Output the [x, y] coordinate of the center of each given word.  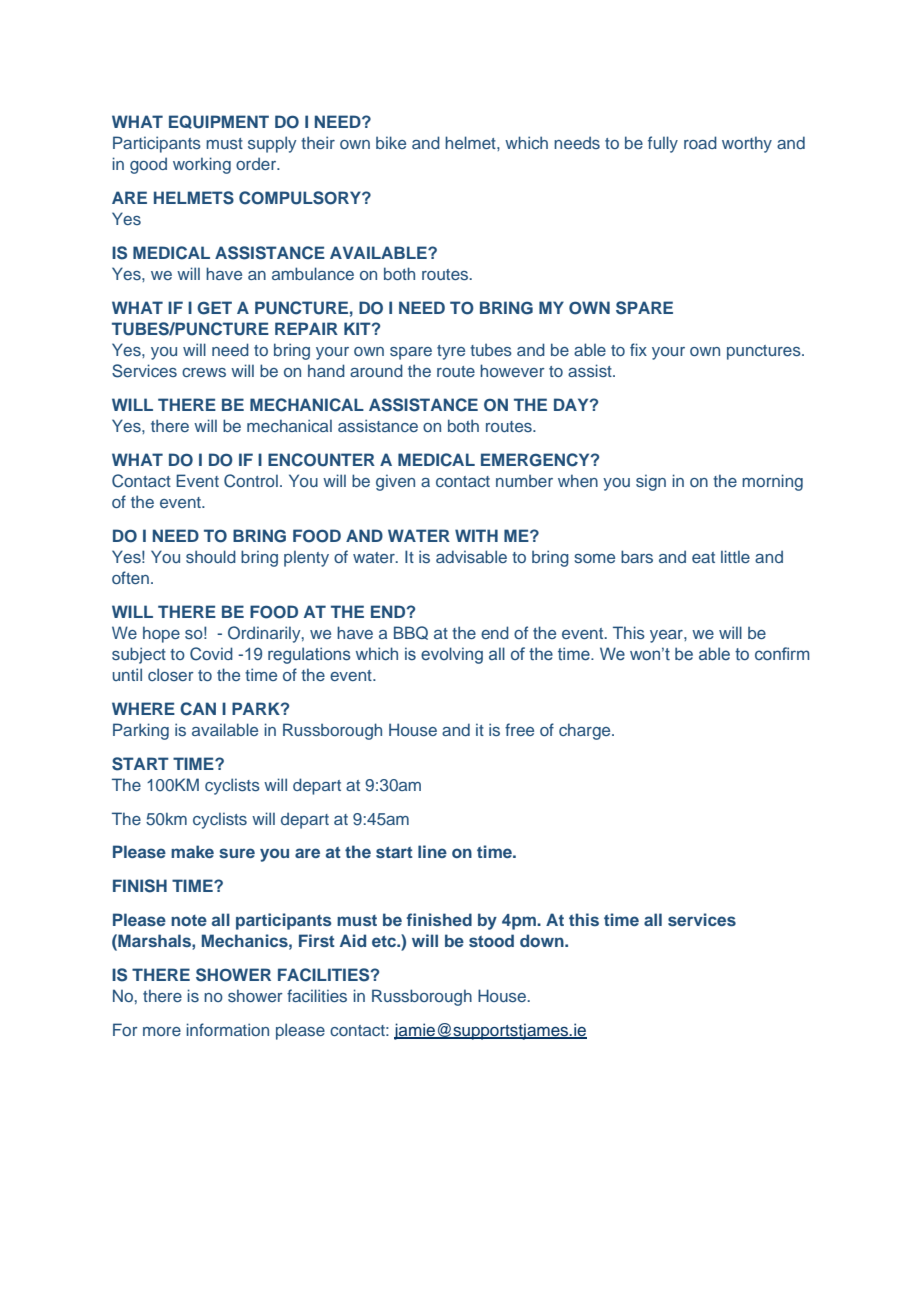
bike [391, 142]
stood [491, 940]
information [227, 1029]
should [211, 556]
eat [703, 557]
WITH [476, 535]
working [202, 165]
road [700, 142]
